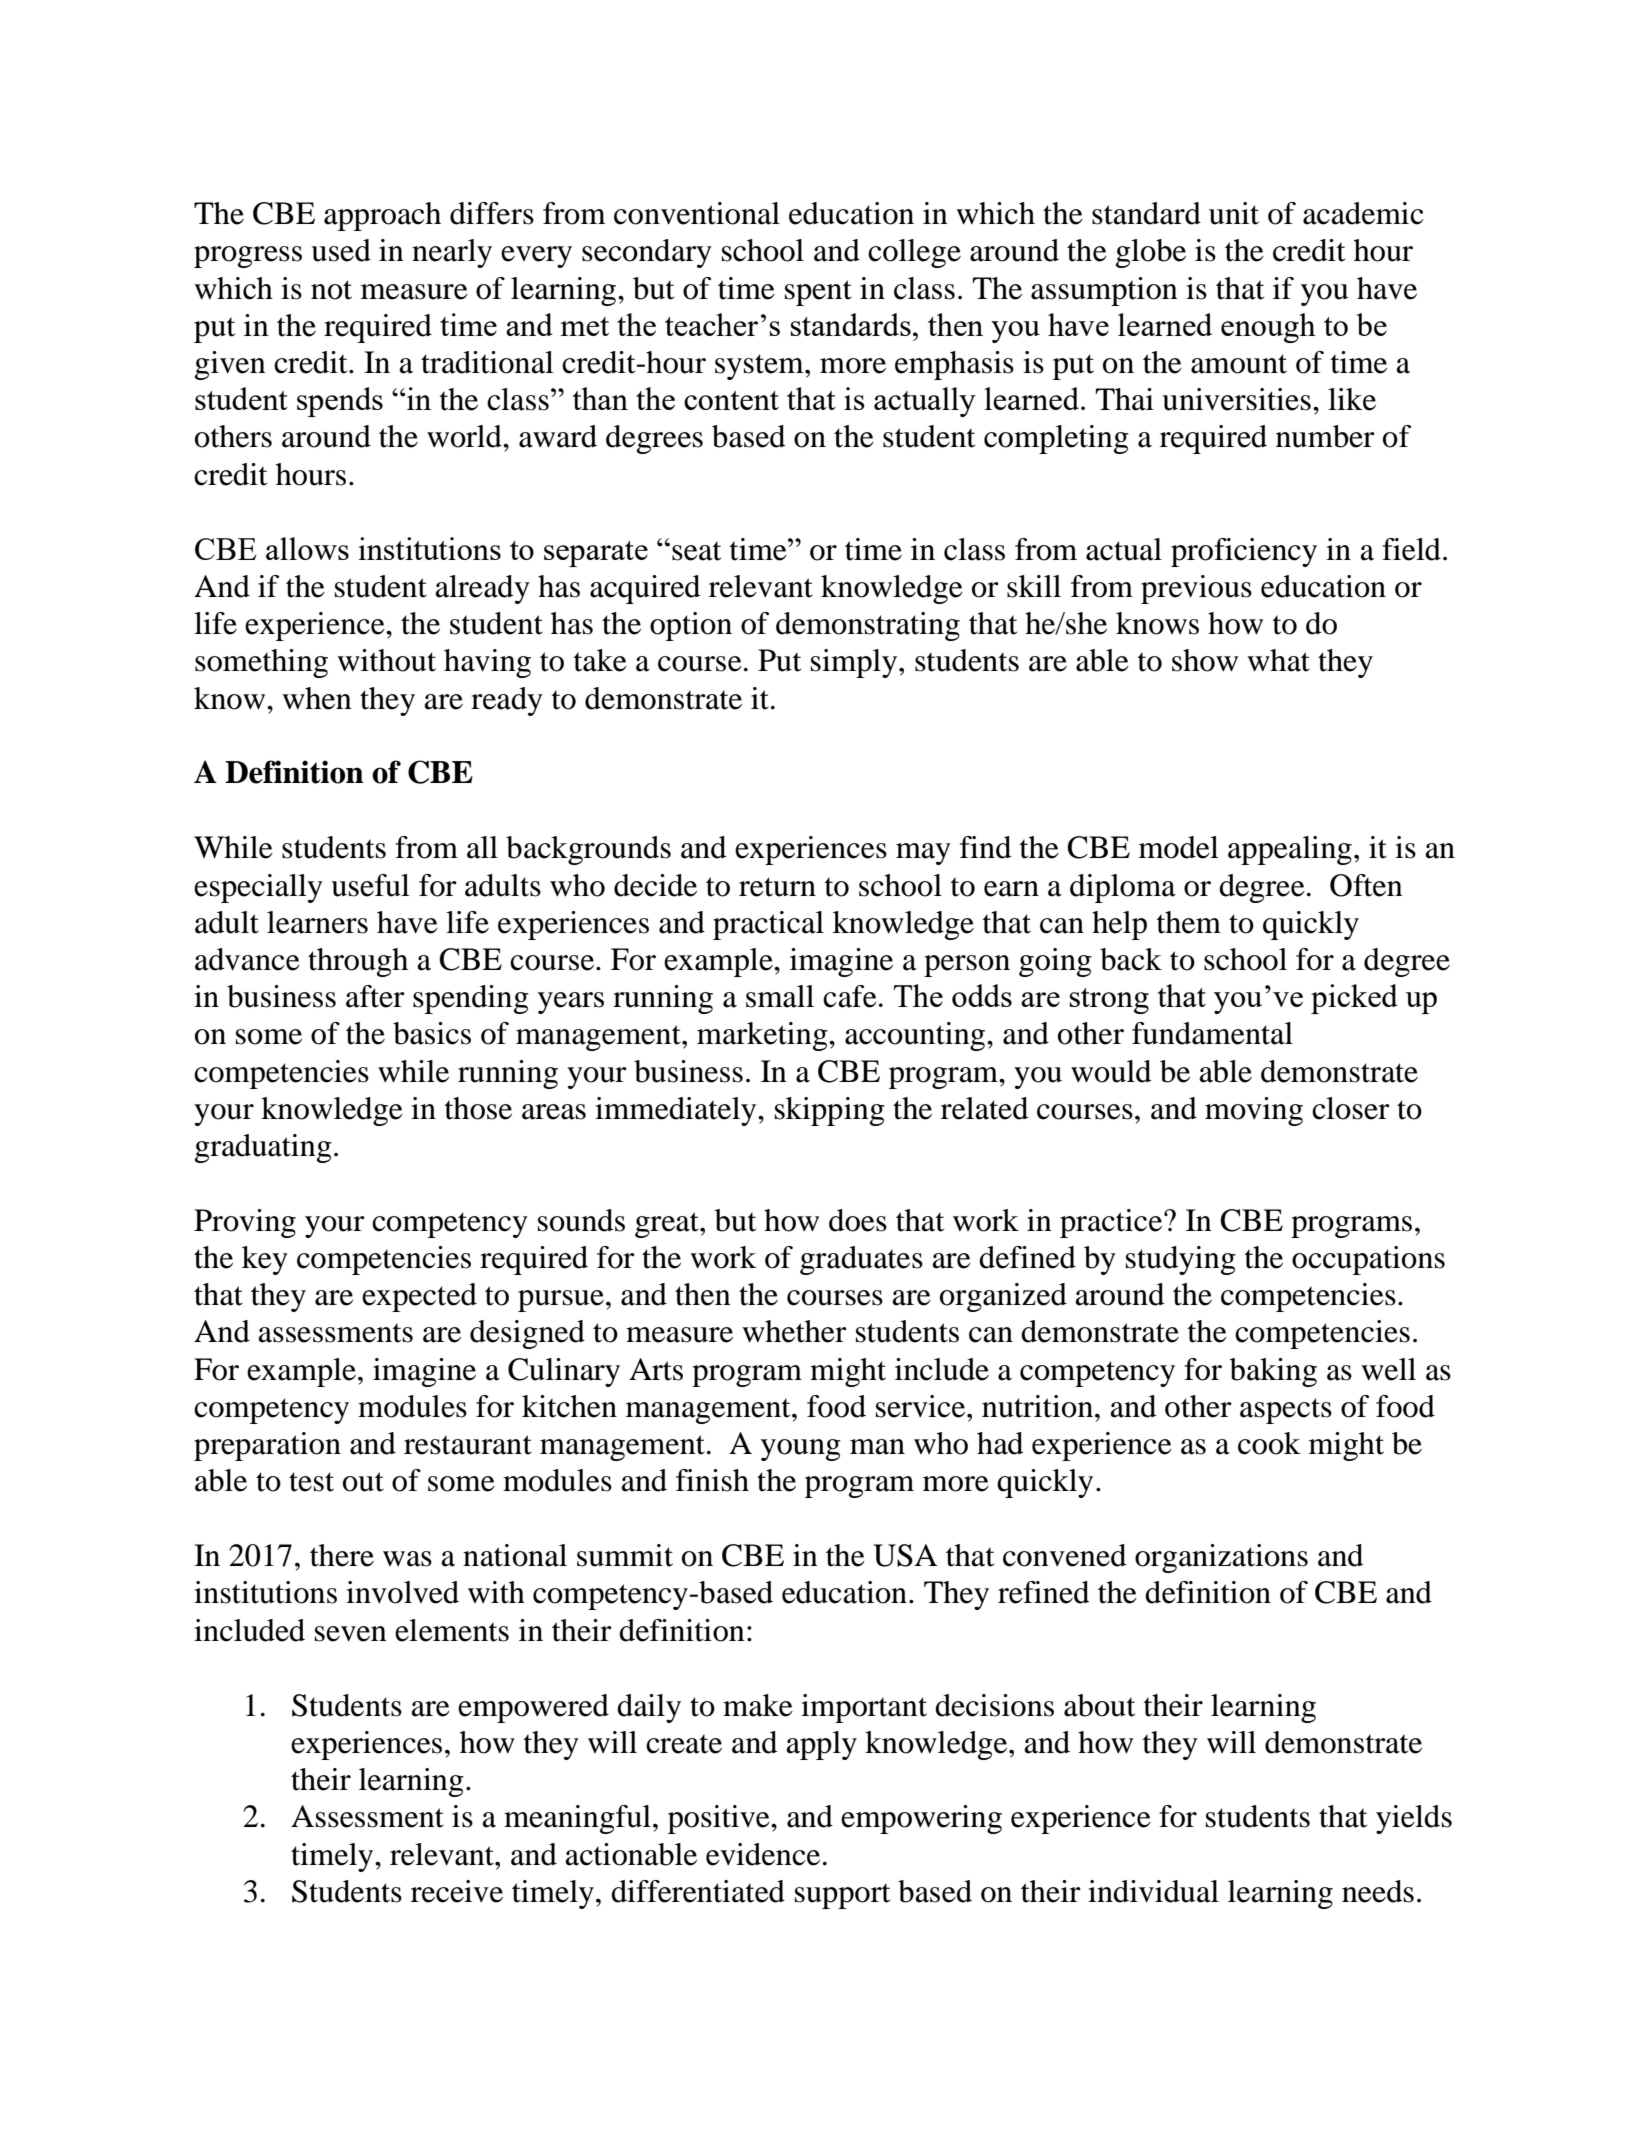 The image size is (1650, 2135). What do you see at coordinates (855, 663) in the image?
I see `simply` at bounding box center [855, 663].
